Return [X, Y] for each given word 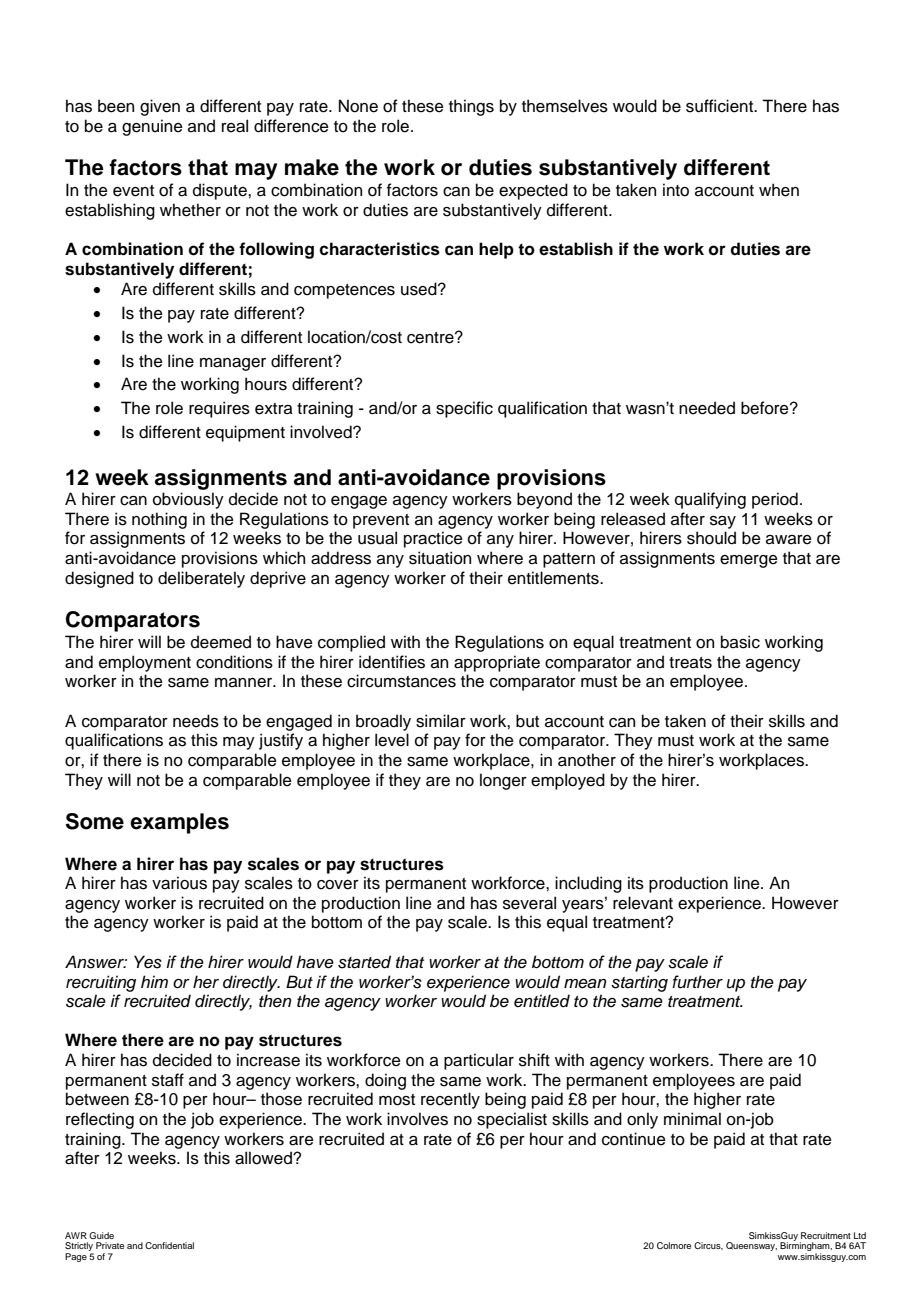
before [766, 408]
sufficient [721, 106]
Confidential [169, 1245]
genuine [152, 127]
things [471, 107]
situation [440, 558]
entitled [542, 1001]
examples [179, 823]
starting [639, 983]
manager [233, 364]
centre [431, 338]
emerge [749, 561]
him [154, 981]
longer [503, 781]
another [587, 760]
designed [99, 579]
